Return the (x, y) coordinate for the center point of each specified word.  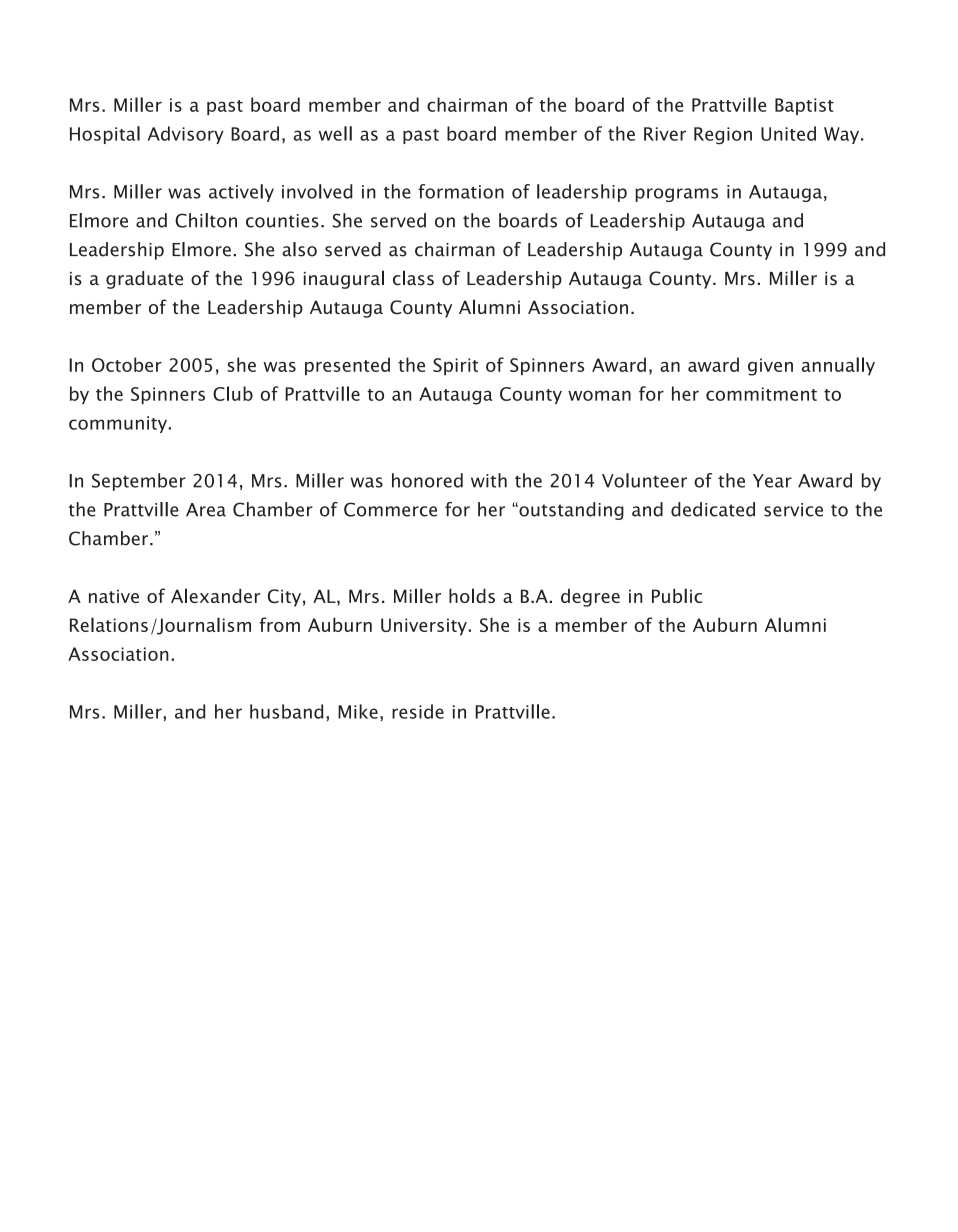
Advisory (186, 135)
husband (286, 711)
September (139, 482)
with (489, 480)
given (770, 367)
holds (472, 595)
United (788, 133)
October (127, 364)
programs (676, 195)
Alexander (215, 595)
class (413, 278)
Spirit (455, 367)
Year (772, 481)
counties (282, 221)
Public (677, 595)
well (335, 133)
